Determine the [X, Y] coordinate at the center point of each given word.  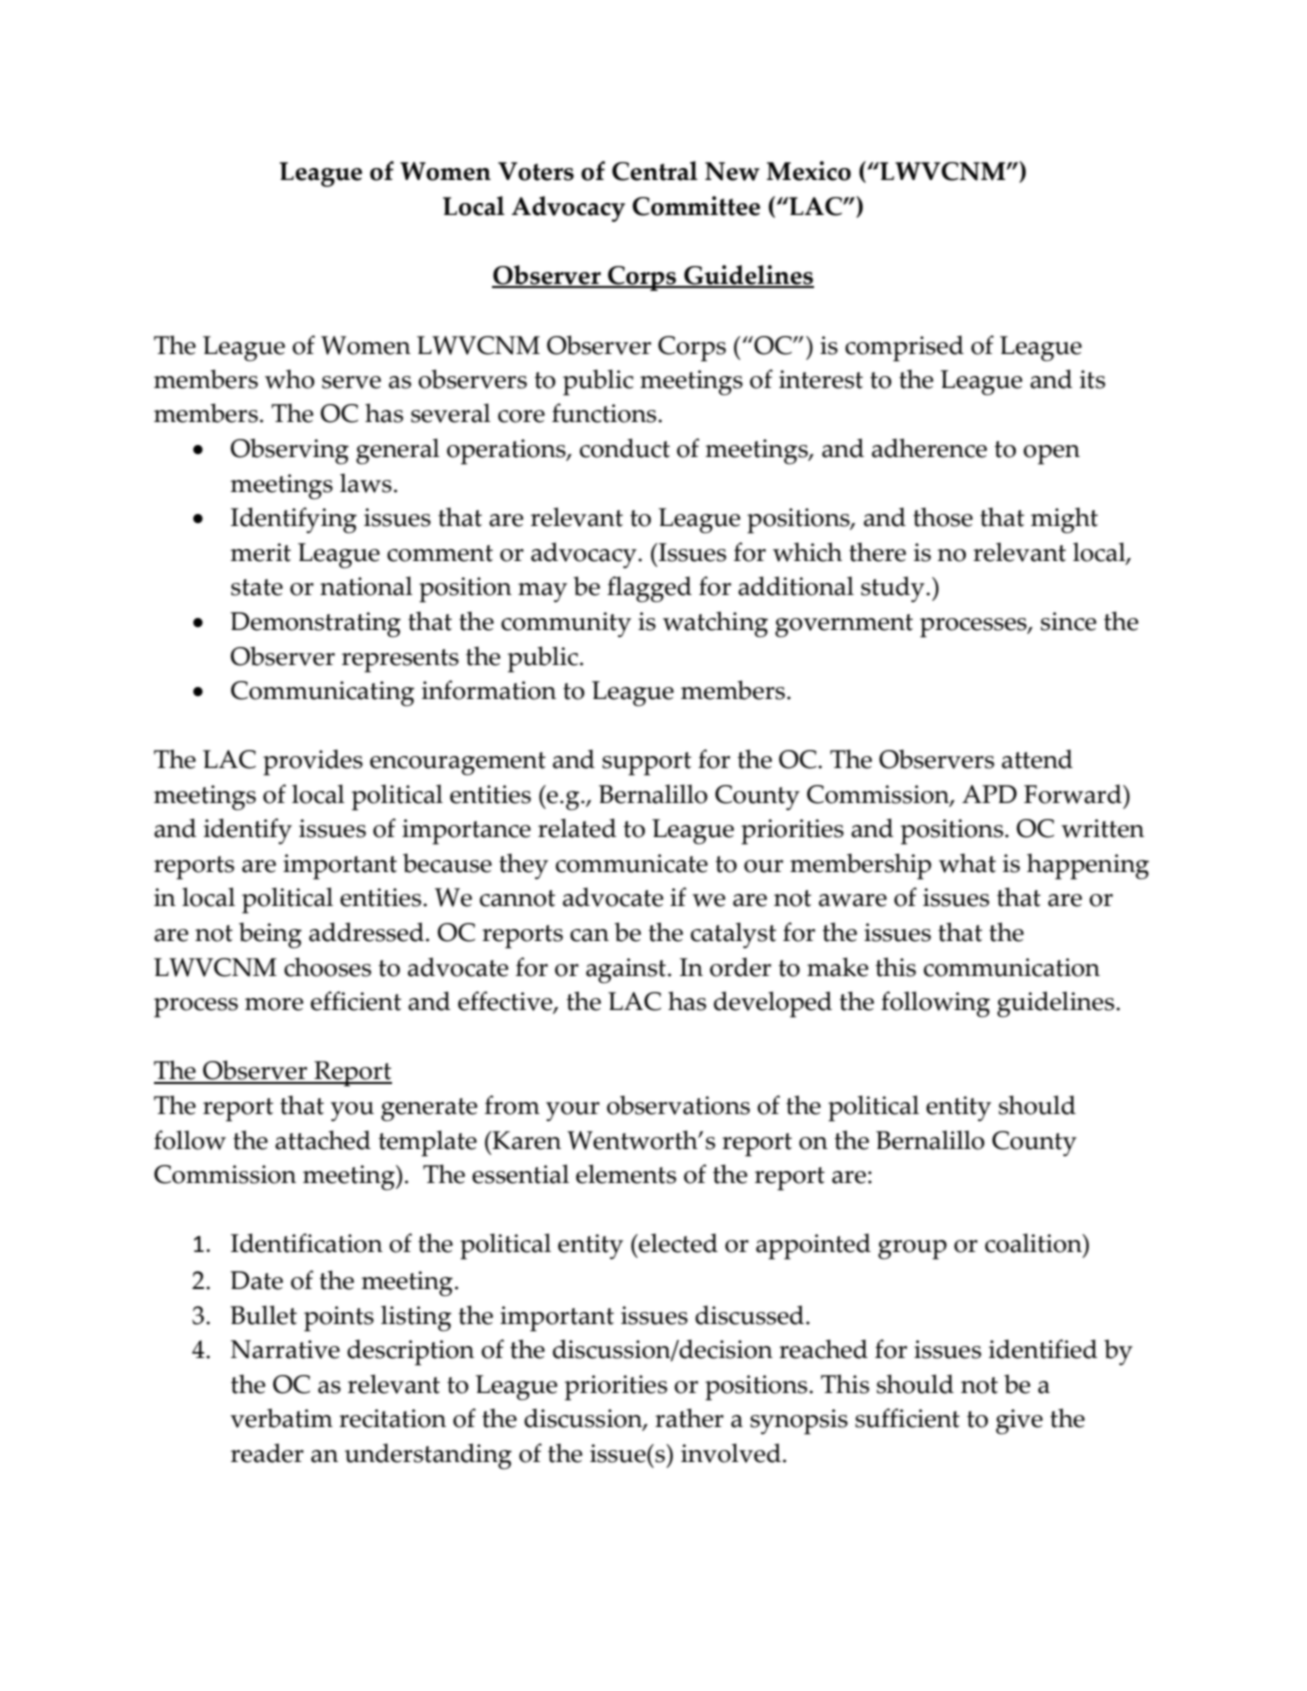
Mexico [809, 171]
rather [689, 1418]
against [626, 971]
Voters [536, 171]
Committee [696, 206]
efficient [356, 1001]
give [1019, 1422]
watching [715, 624]
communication [1012, 967]
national [366, 586]
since [1069, 621]
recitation [392, 1418]
